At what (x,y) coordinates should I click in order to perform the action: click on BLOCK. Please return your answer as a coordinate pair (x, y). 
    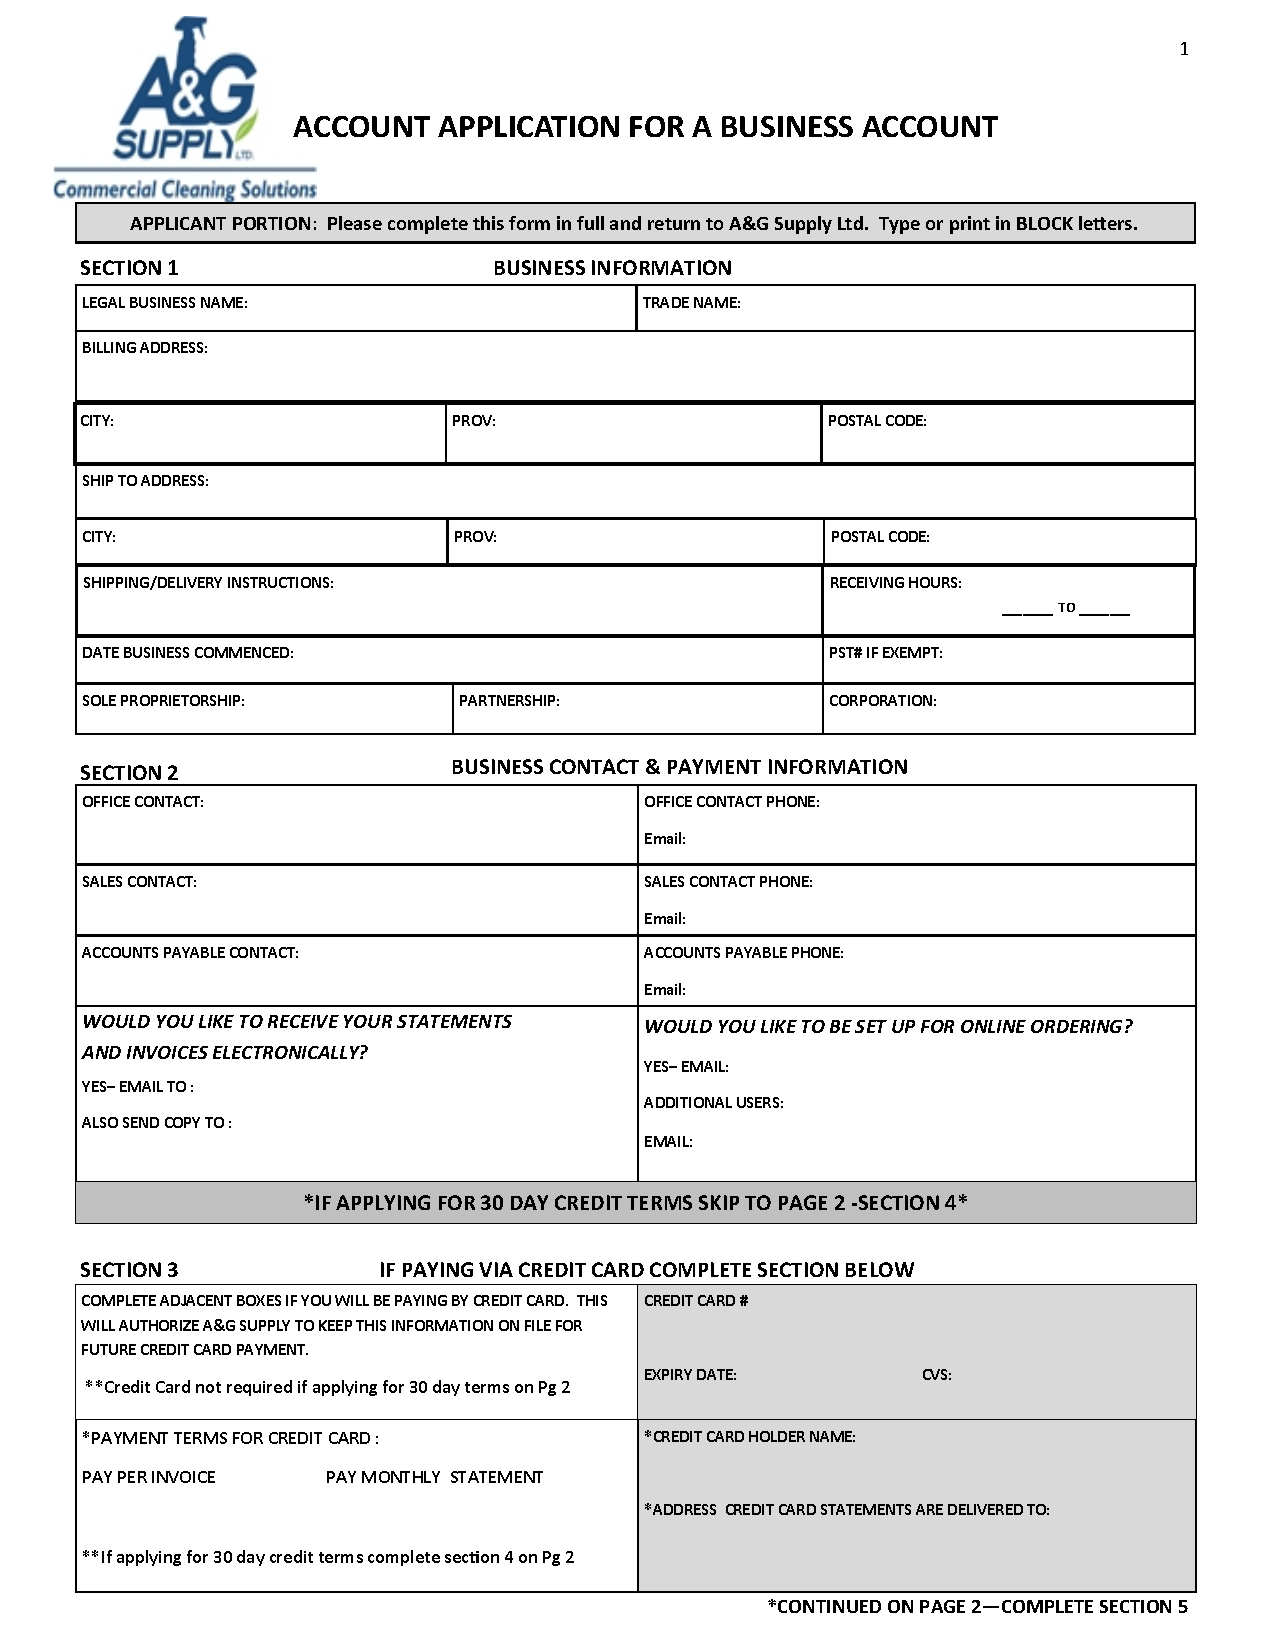
    Looking at the image, I should click on (1045, 223).
